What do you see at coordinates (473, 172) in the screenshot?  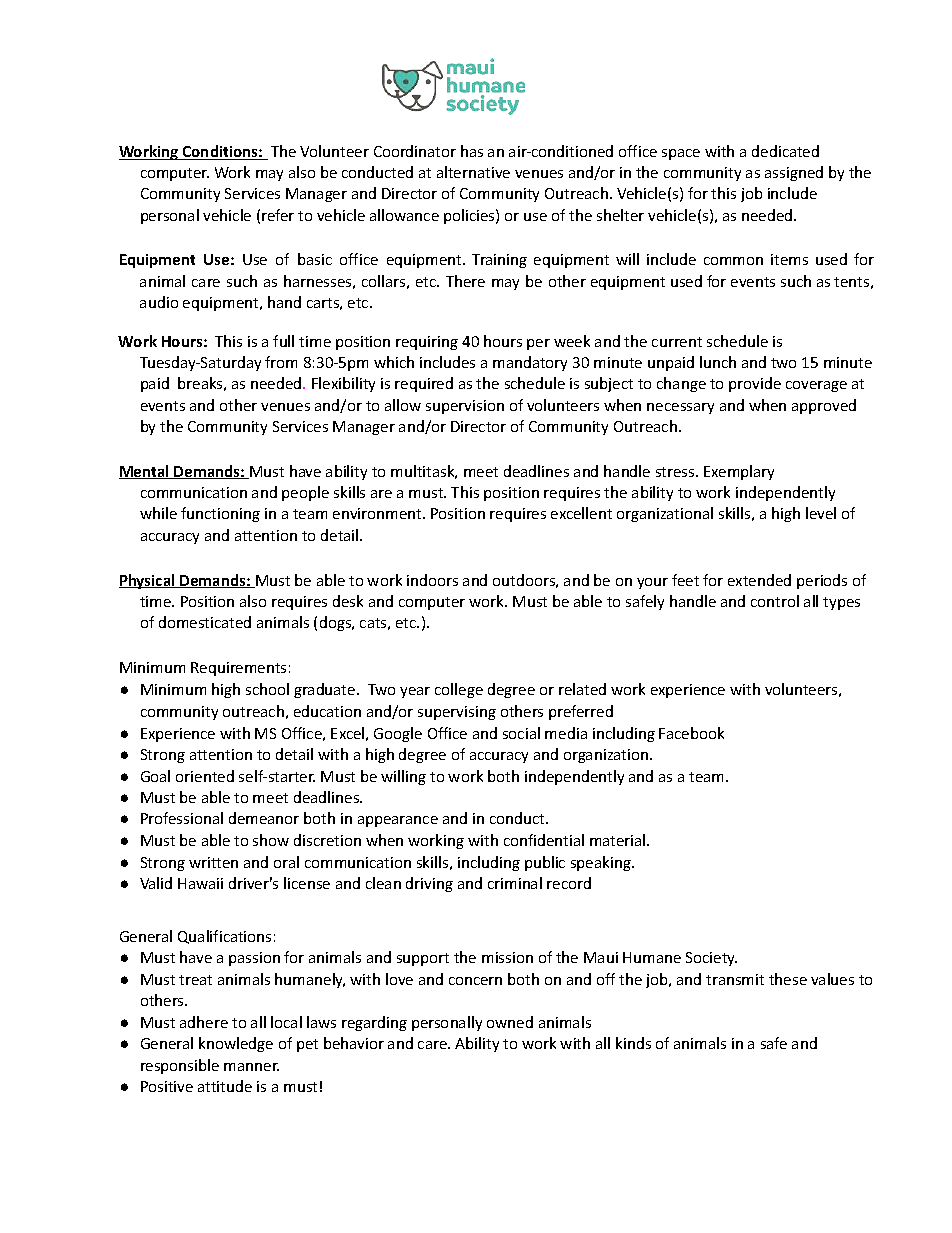 I see `alternative` at bounding box center [473, 172].
